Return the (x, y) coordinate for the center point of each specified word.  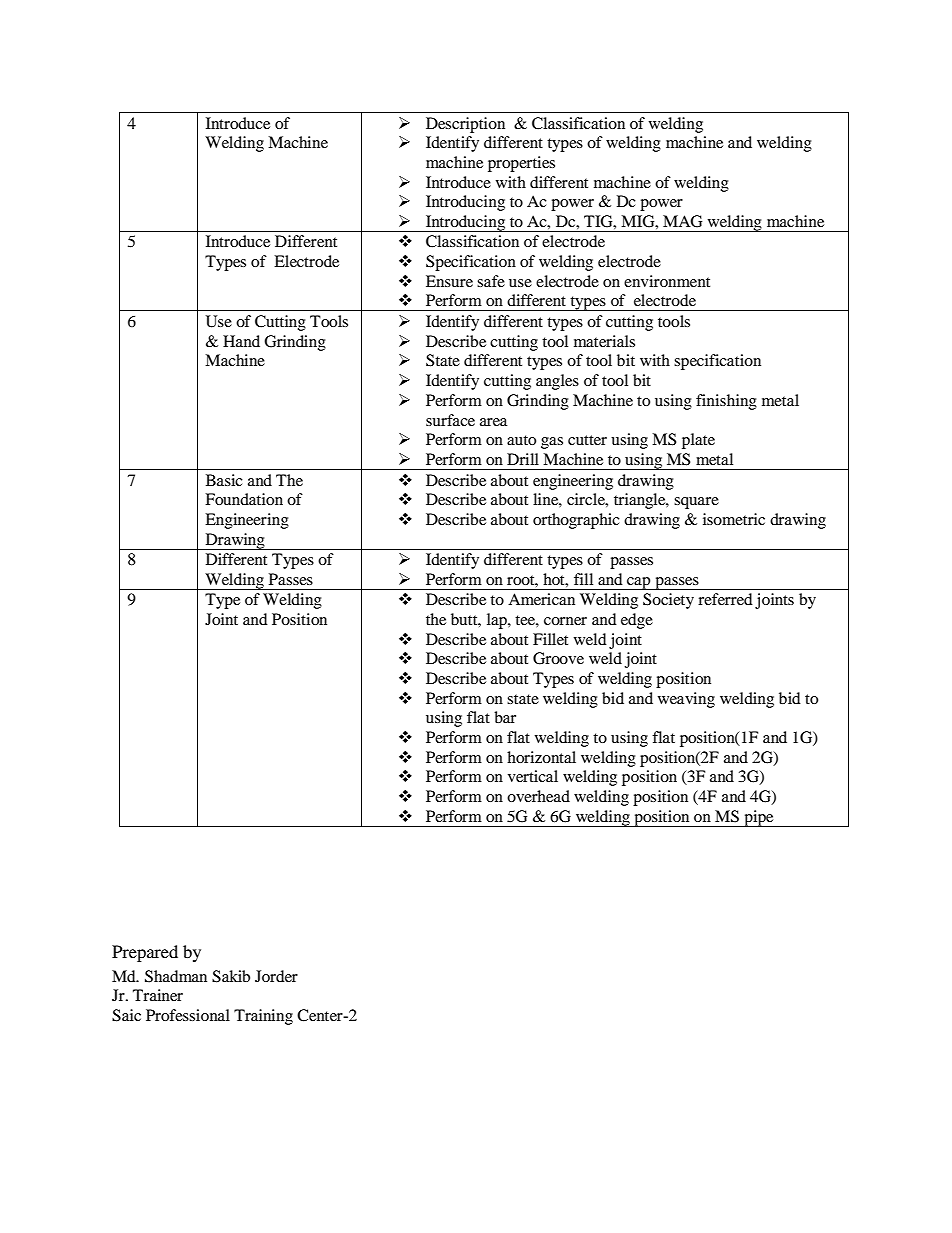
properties (521, 164)
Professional (188, 1015)
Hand (241, 341)
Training (263, 1017)
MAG (682, 221)
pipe (759, 818)
